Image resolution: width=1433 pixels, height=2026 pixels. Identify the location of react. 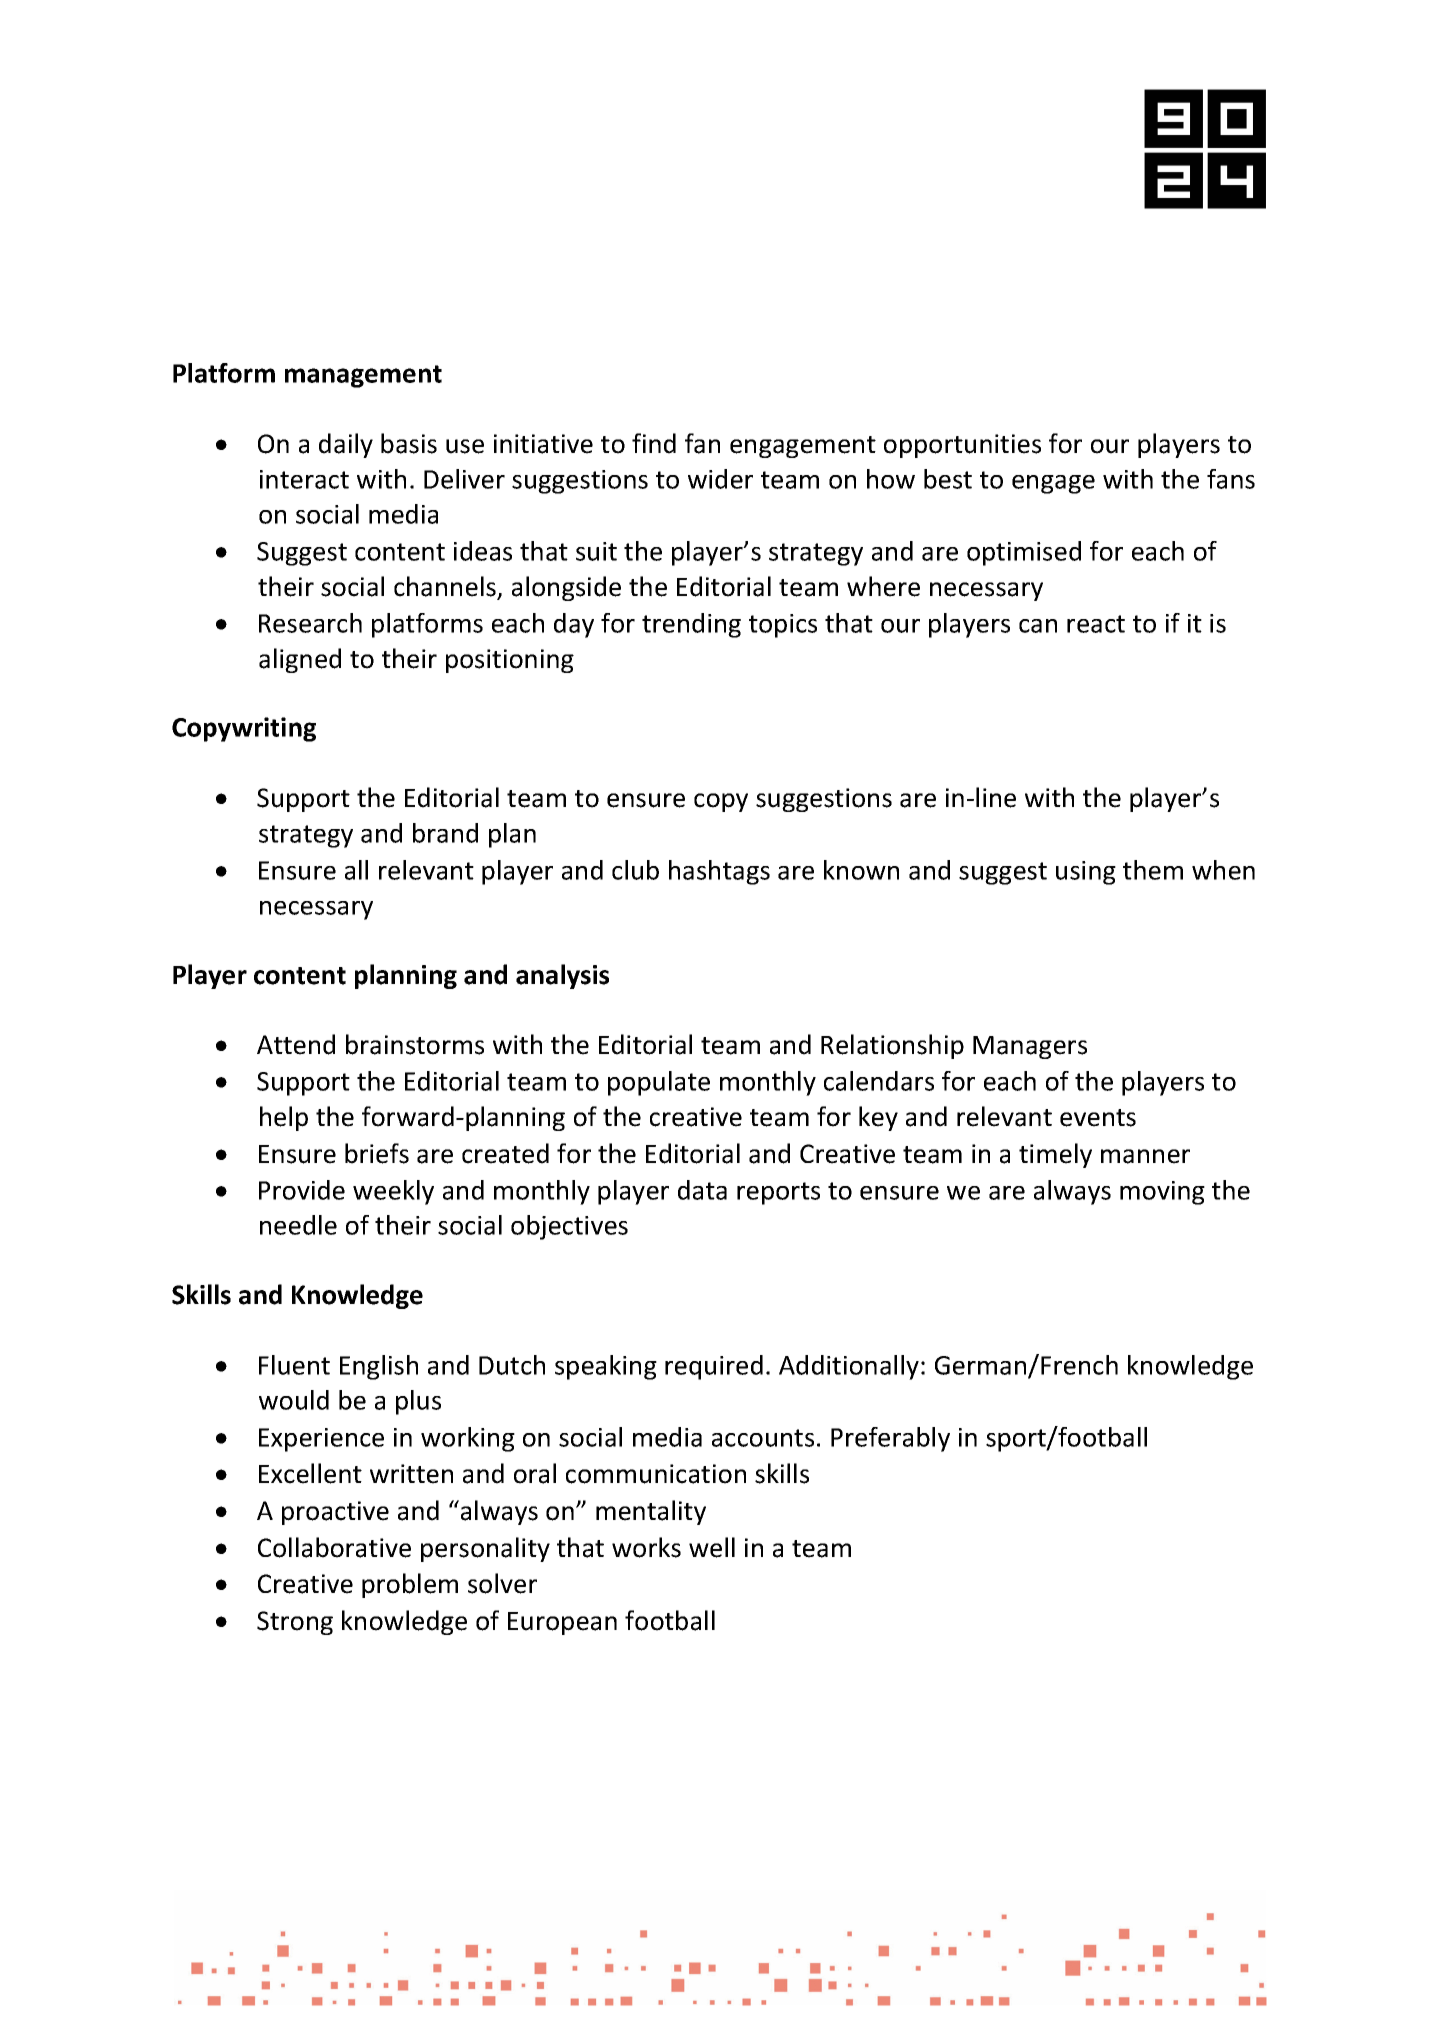
(1096, 624).
